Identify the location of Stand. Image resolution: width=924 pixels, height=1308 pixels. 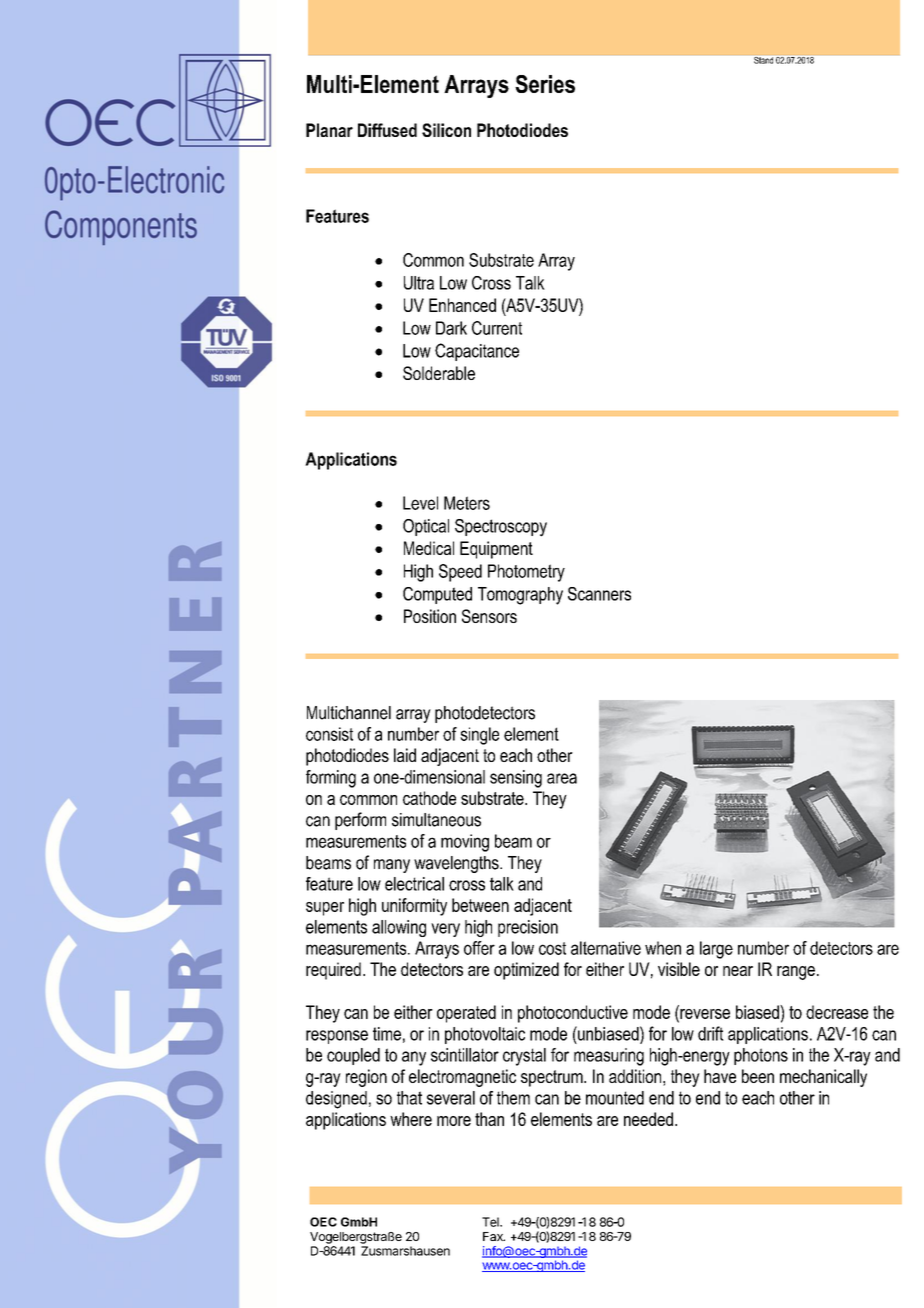
(763, 60).
